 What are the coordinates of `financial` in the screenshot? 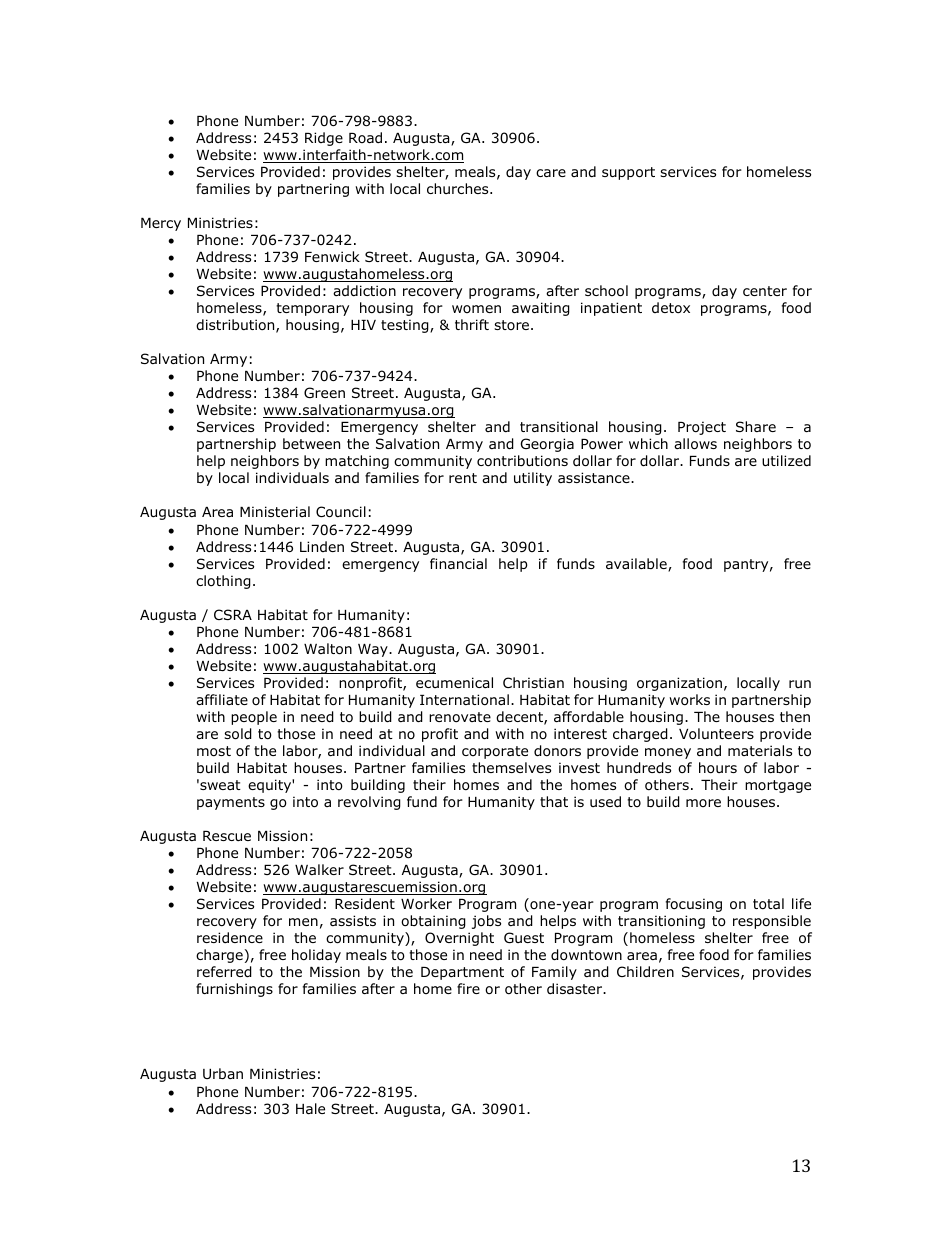 It's located at (458, 563).
